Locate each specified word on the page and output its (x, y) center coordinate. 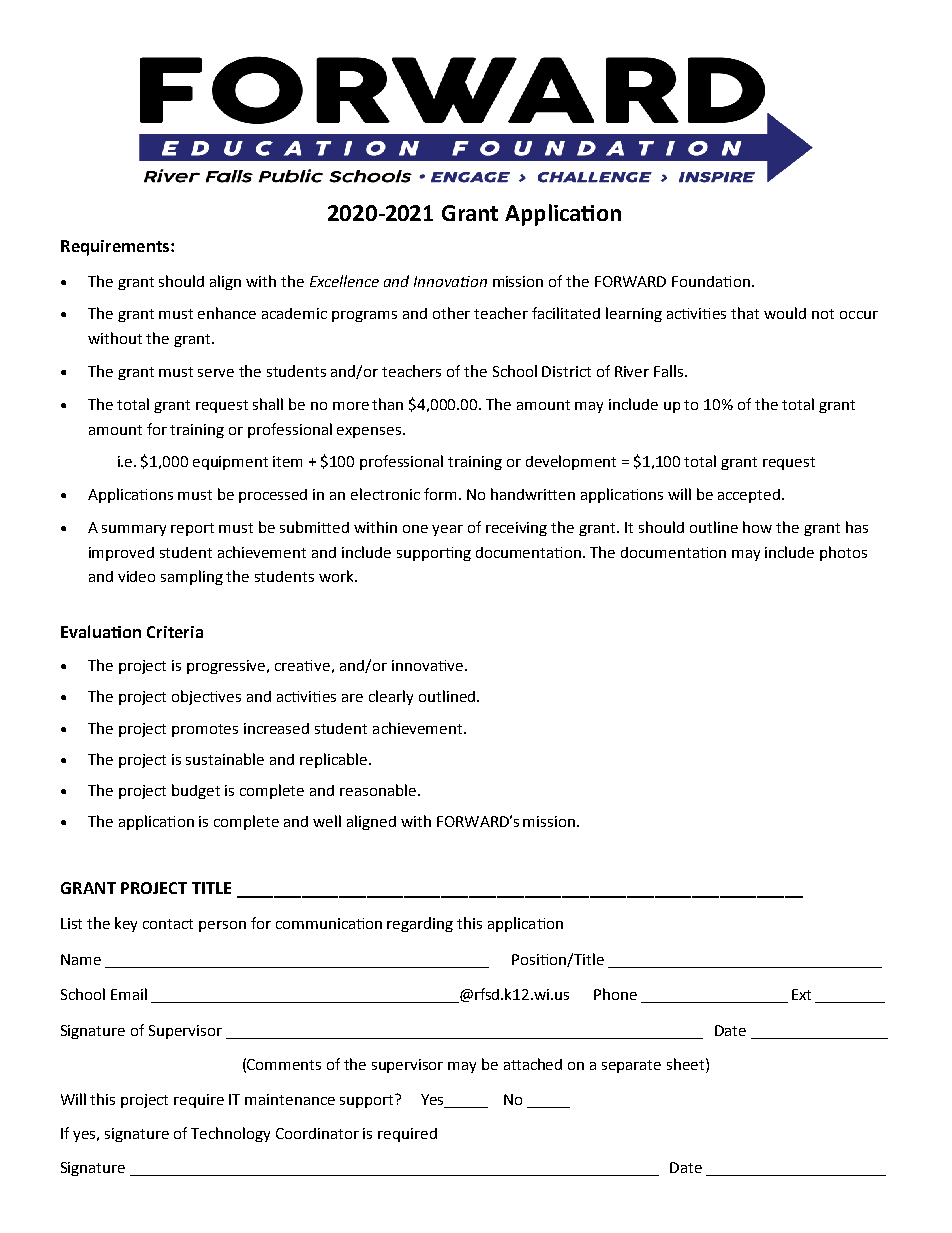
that (745, 313)
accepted (749, 496)
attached (533, 1064)
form (440, 494)
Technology (230, 1134)
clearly (391, 697)
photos (843, 553)
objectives (206, 697)
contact (168, 924)
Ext (801, 994)
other (451, 313)
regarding (420, 924)
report (192, 529)
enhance (227, 313)
